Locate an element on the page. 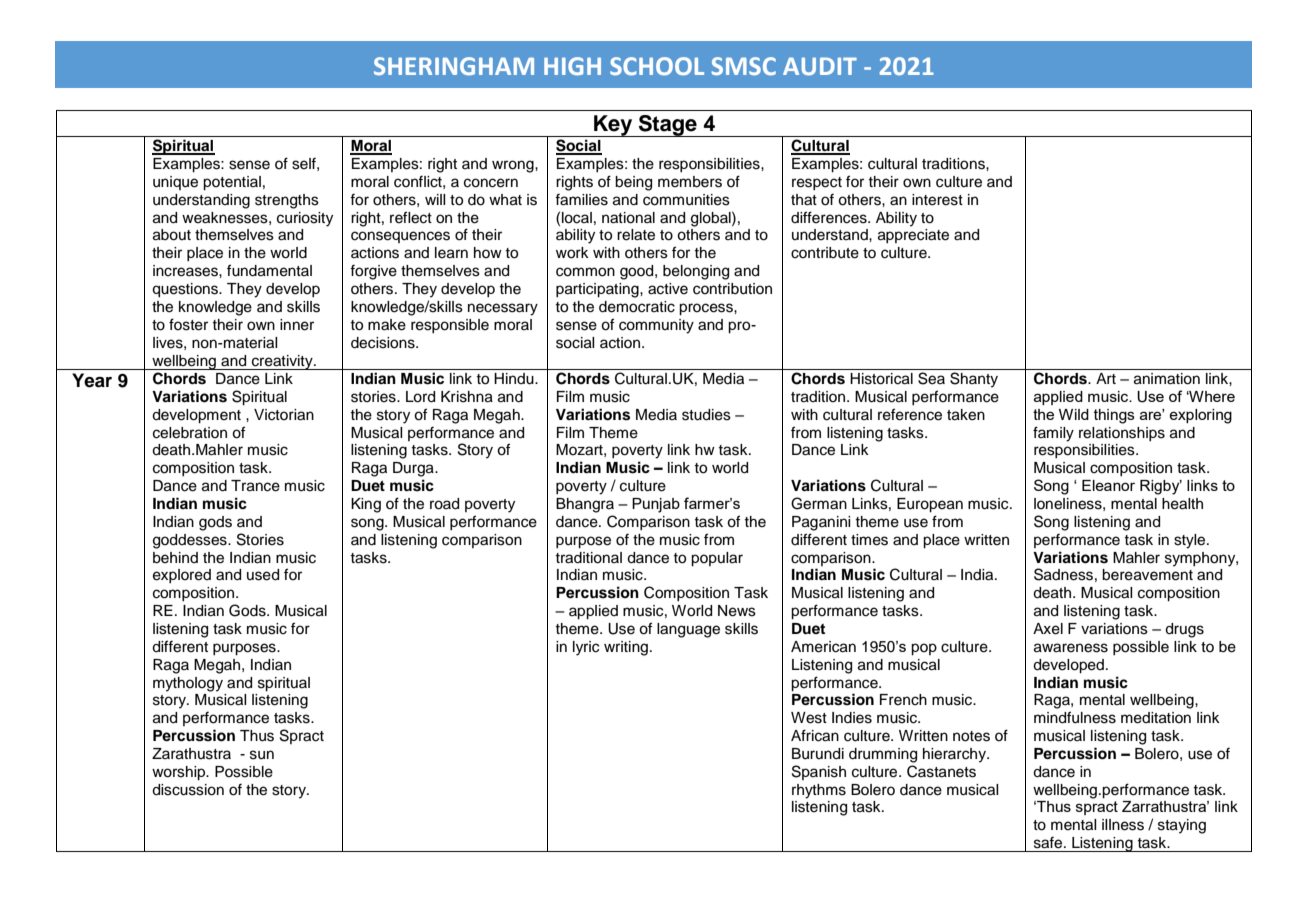 This page has width=1308, height=924. AUDIT is located at coordinates (820, 66).
